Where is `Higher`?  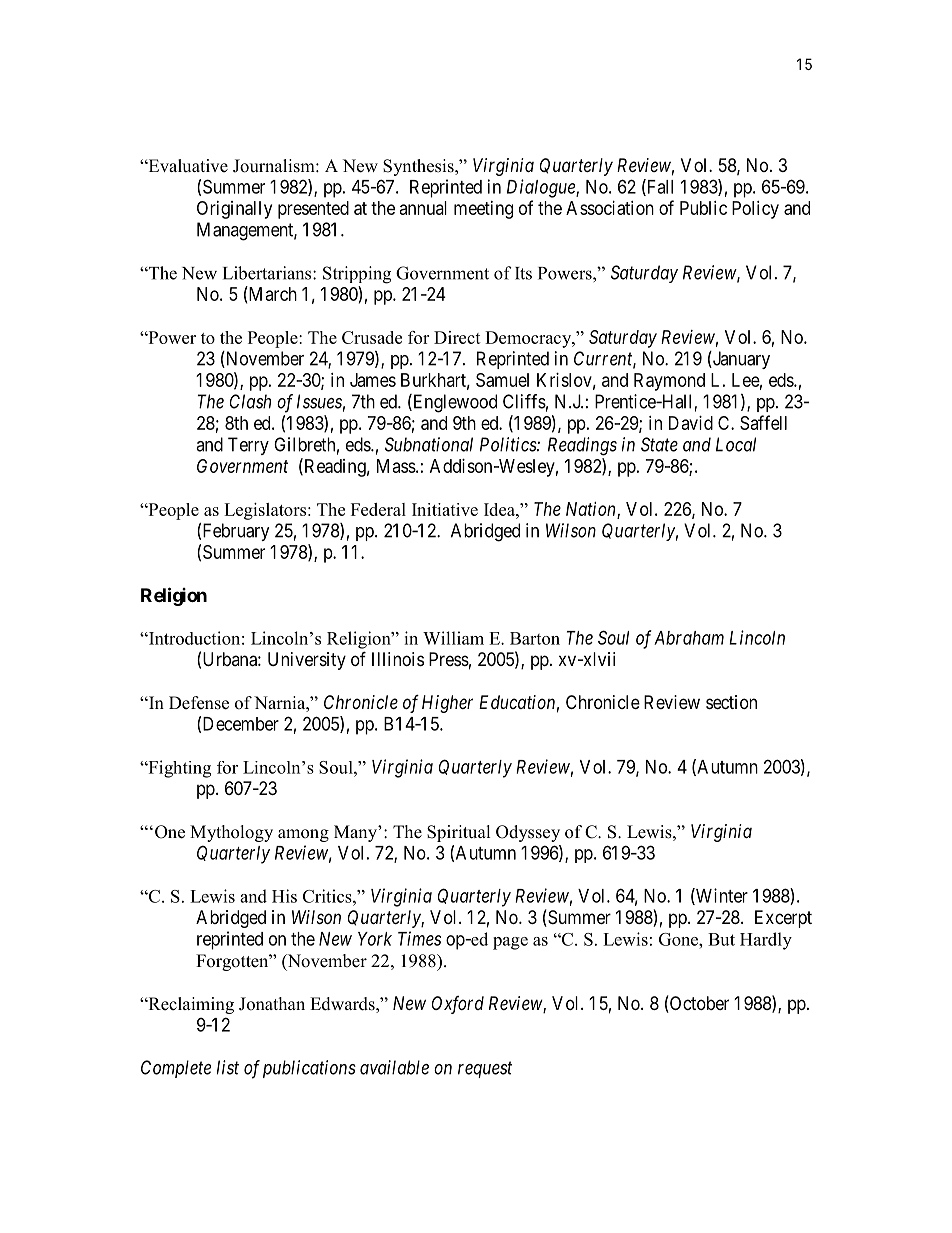
Higher is located at coordinates (447, 704).
